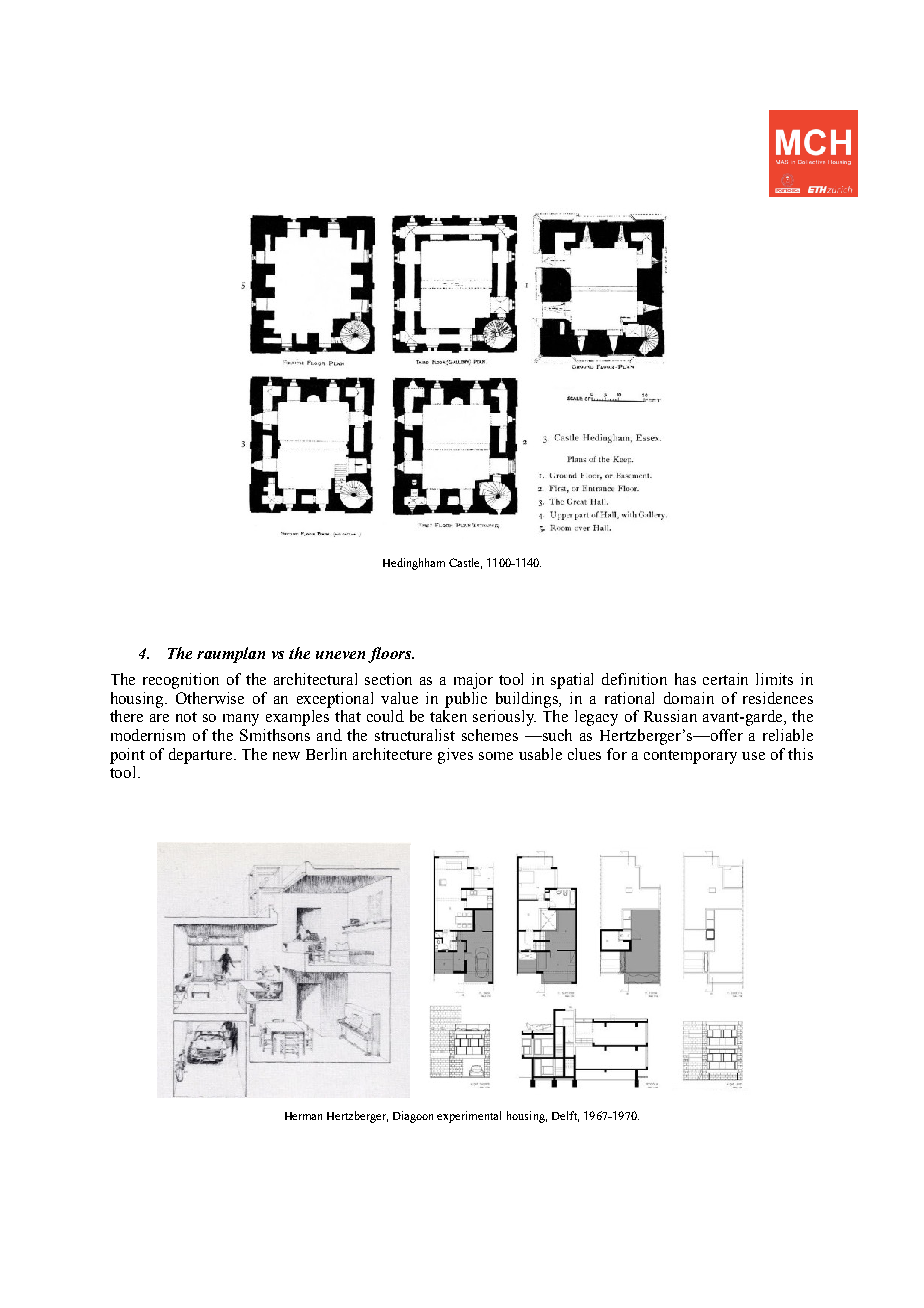 The height and width of the page is (1308, 924). Describe the element at coordinates (303, 1116) in the page. I see `Herman` at that location.
